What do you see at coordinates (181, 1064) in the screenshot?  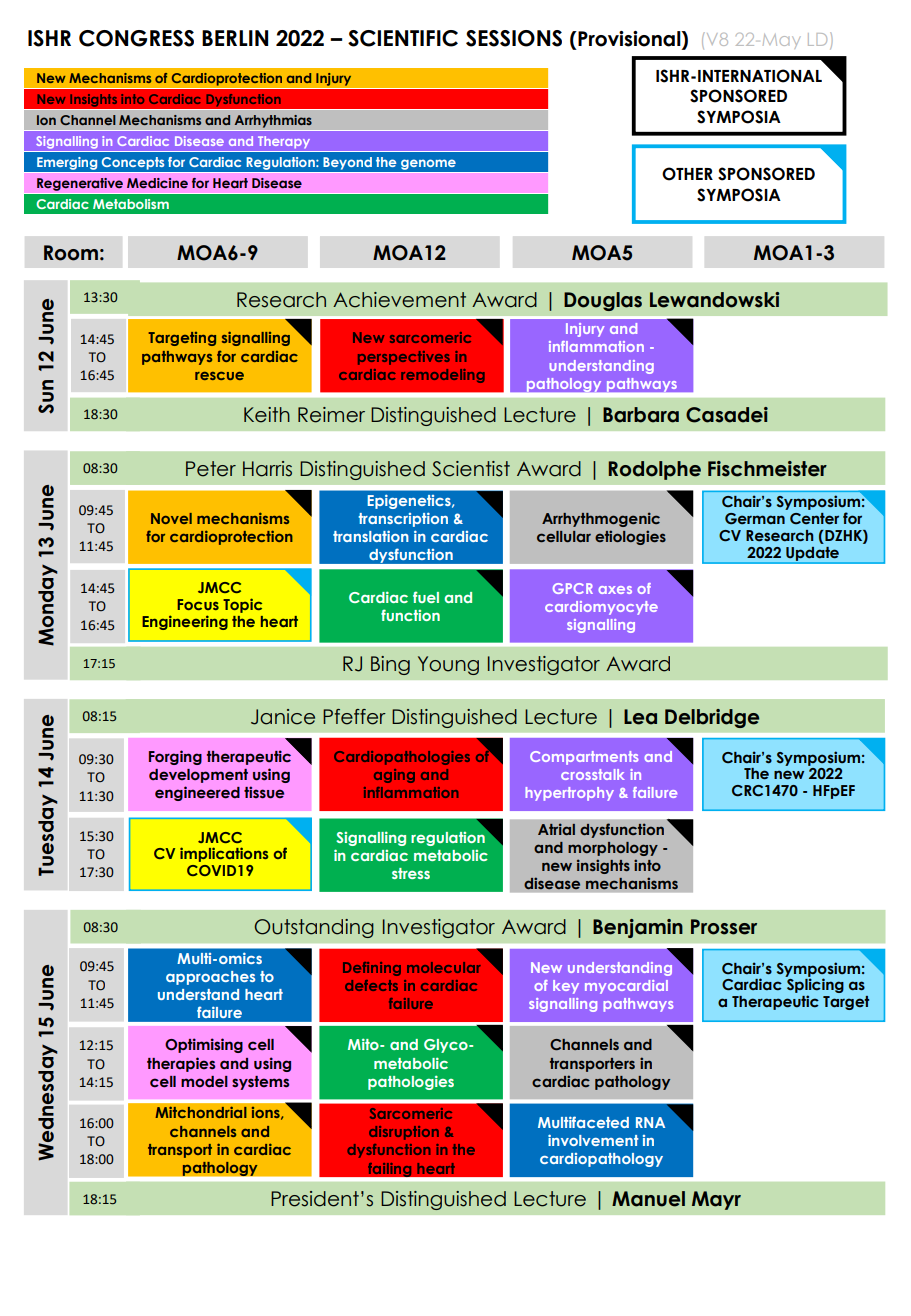 I see `therapies` at bounding box center [181, 1064].
